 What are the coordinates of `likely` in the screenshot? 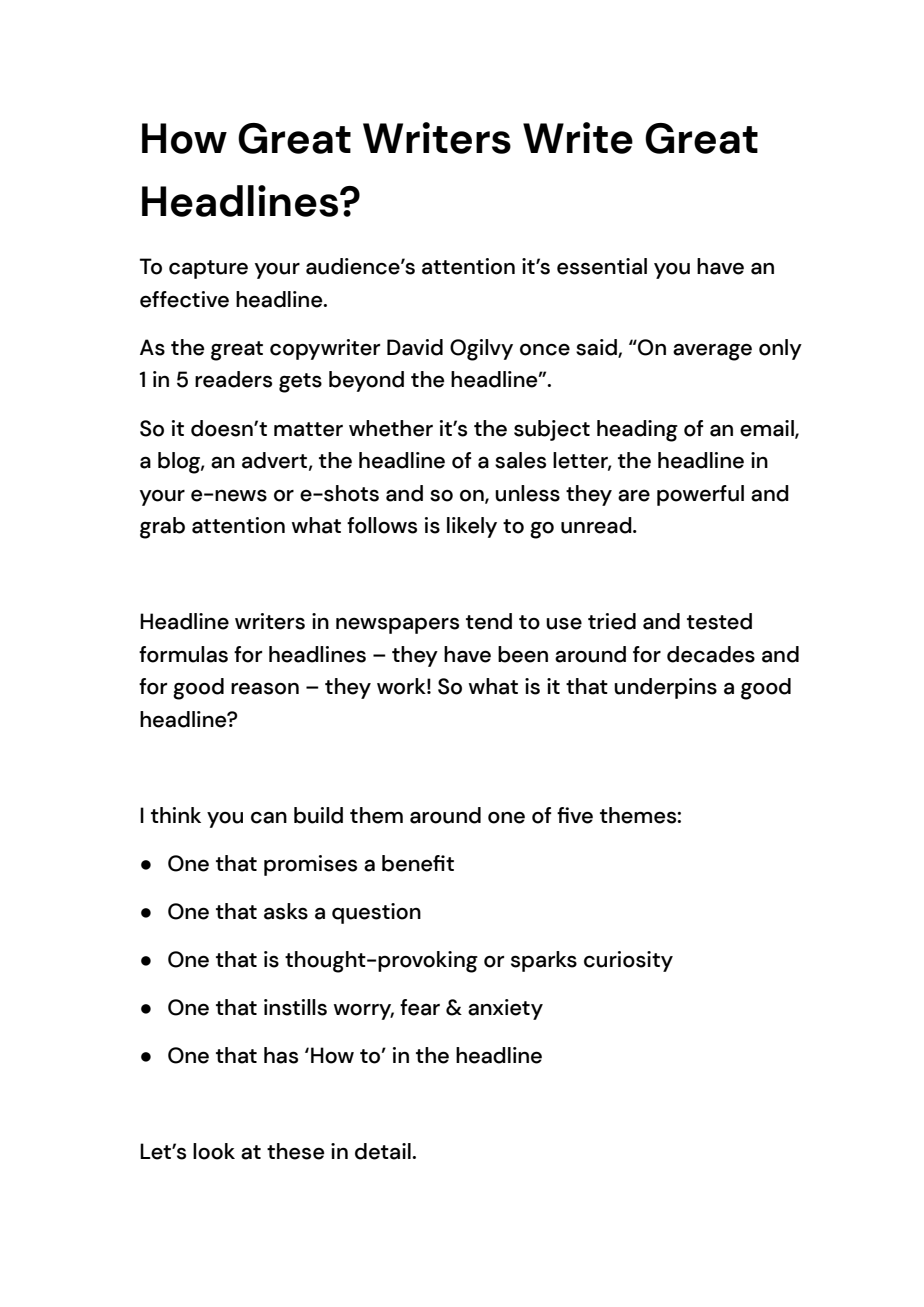 It's located at (472, 527).
